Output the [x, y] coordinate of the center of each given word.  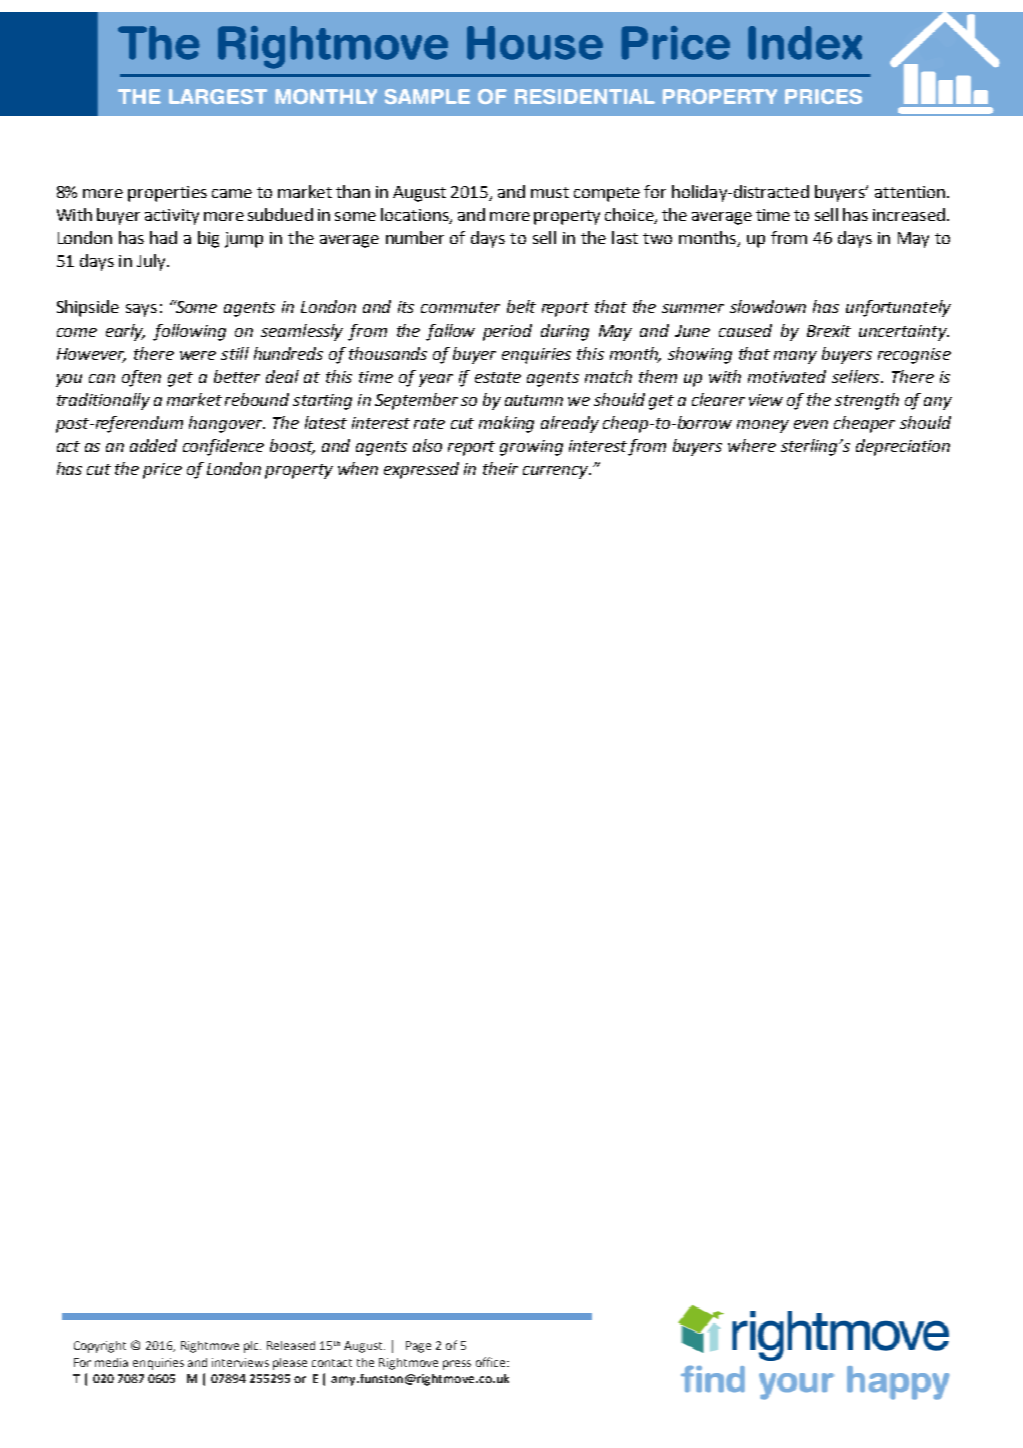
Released [291, 1345]
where [752, 445]
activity [172, 217]
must [550, 192]
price [162, 471]
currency [556, 472]
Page [418, 1347]
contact [332, 1363]
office [492, 1362]
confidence [223, 447]
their [500, 468]
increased [909, 214]
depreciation [903, 447]
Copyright [100, 1347]
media [111, 1362]
